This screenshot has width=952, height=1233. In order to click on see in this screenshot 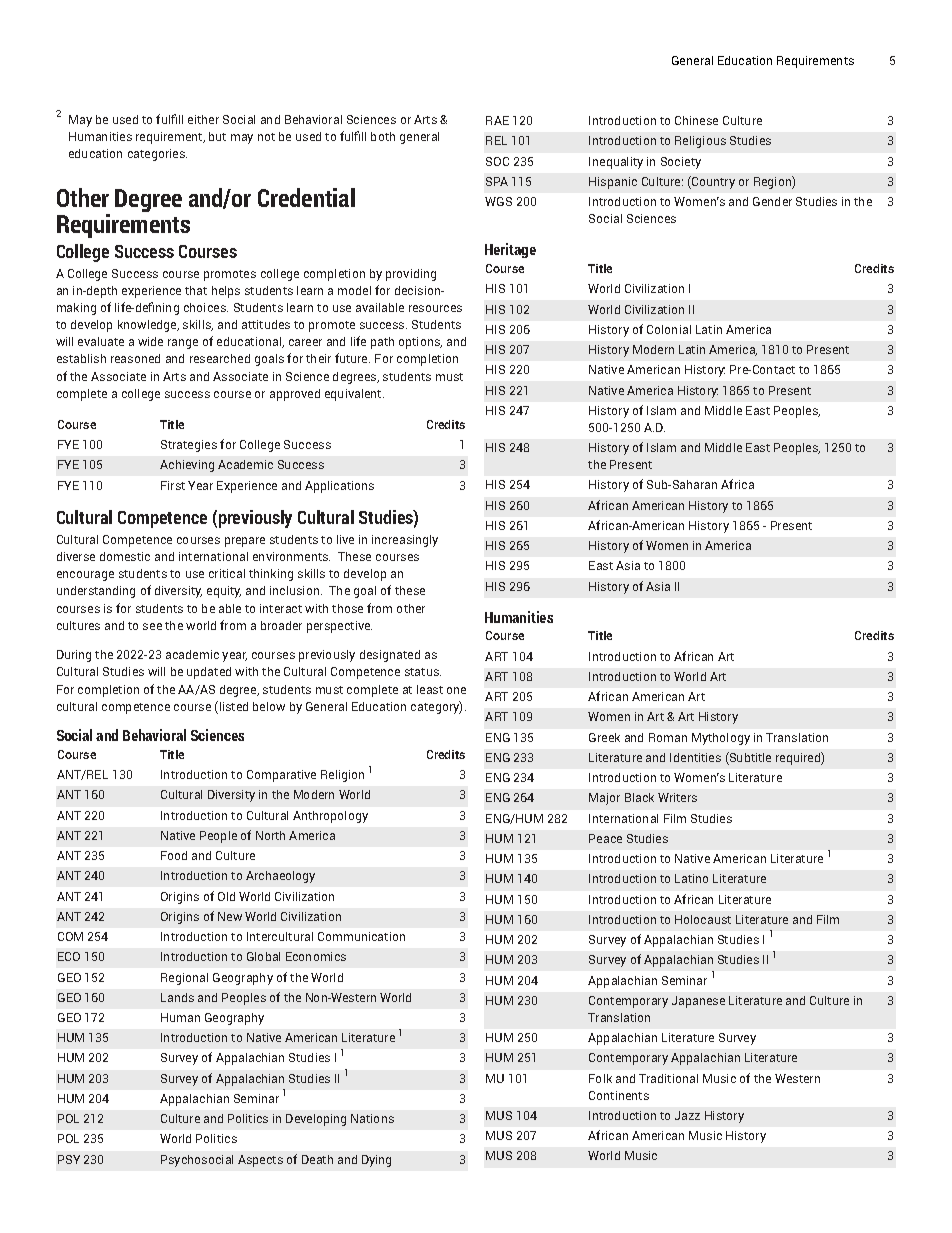, I will do `click(152, 626)`.
